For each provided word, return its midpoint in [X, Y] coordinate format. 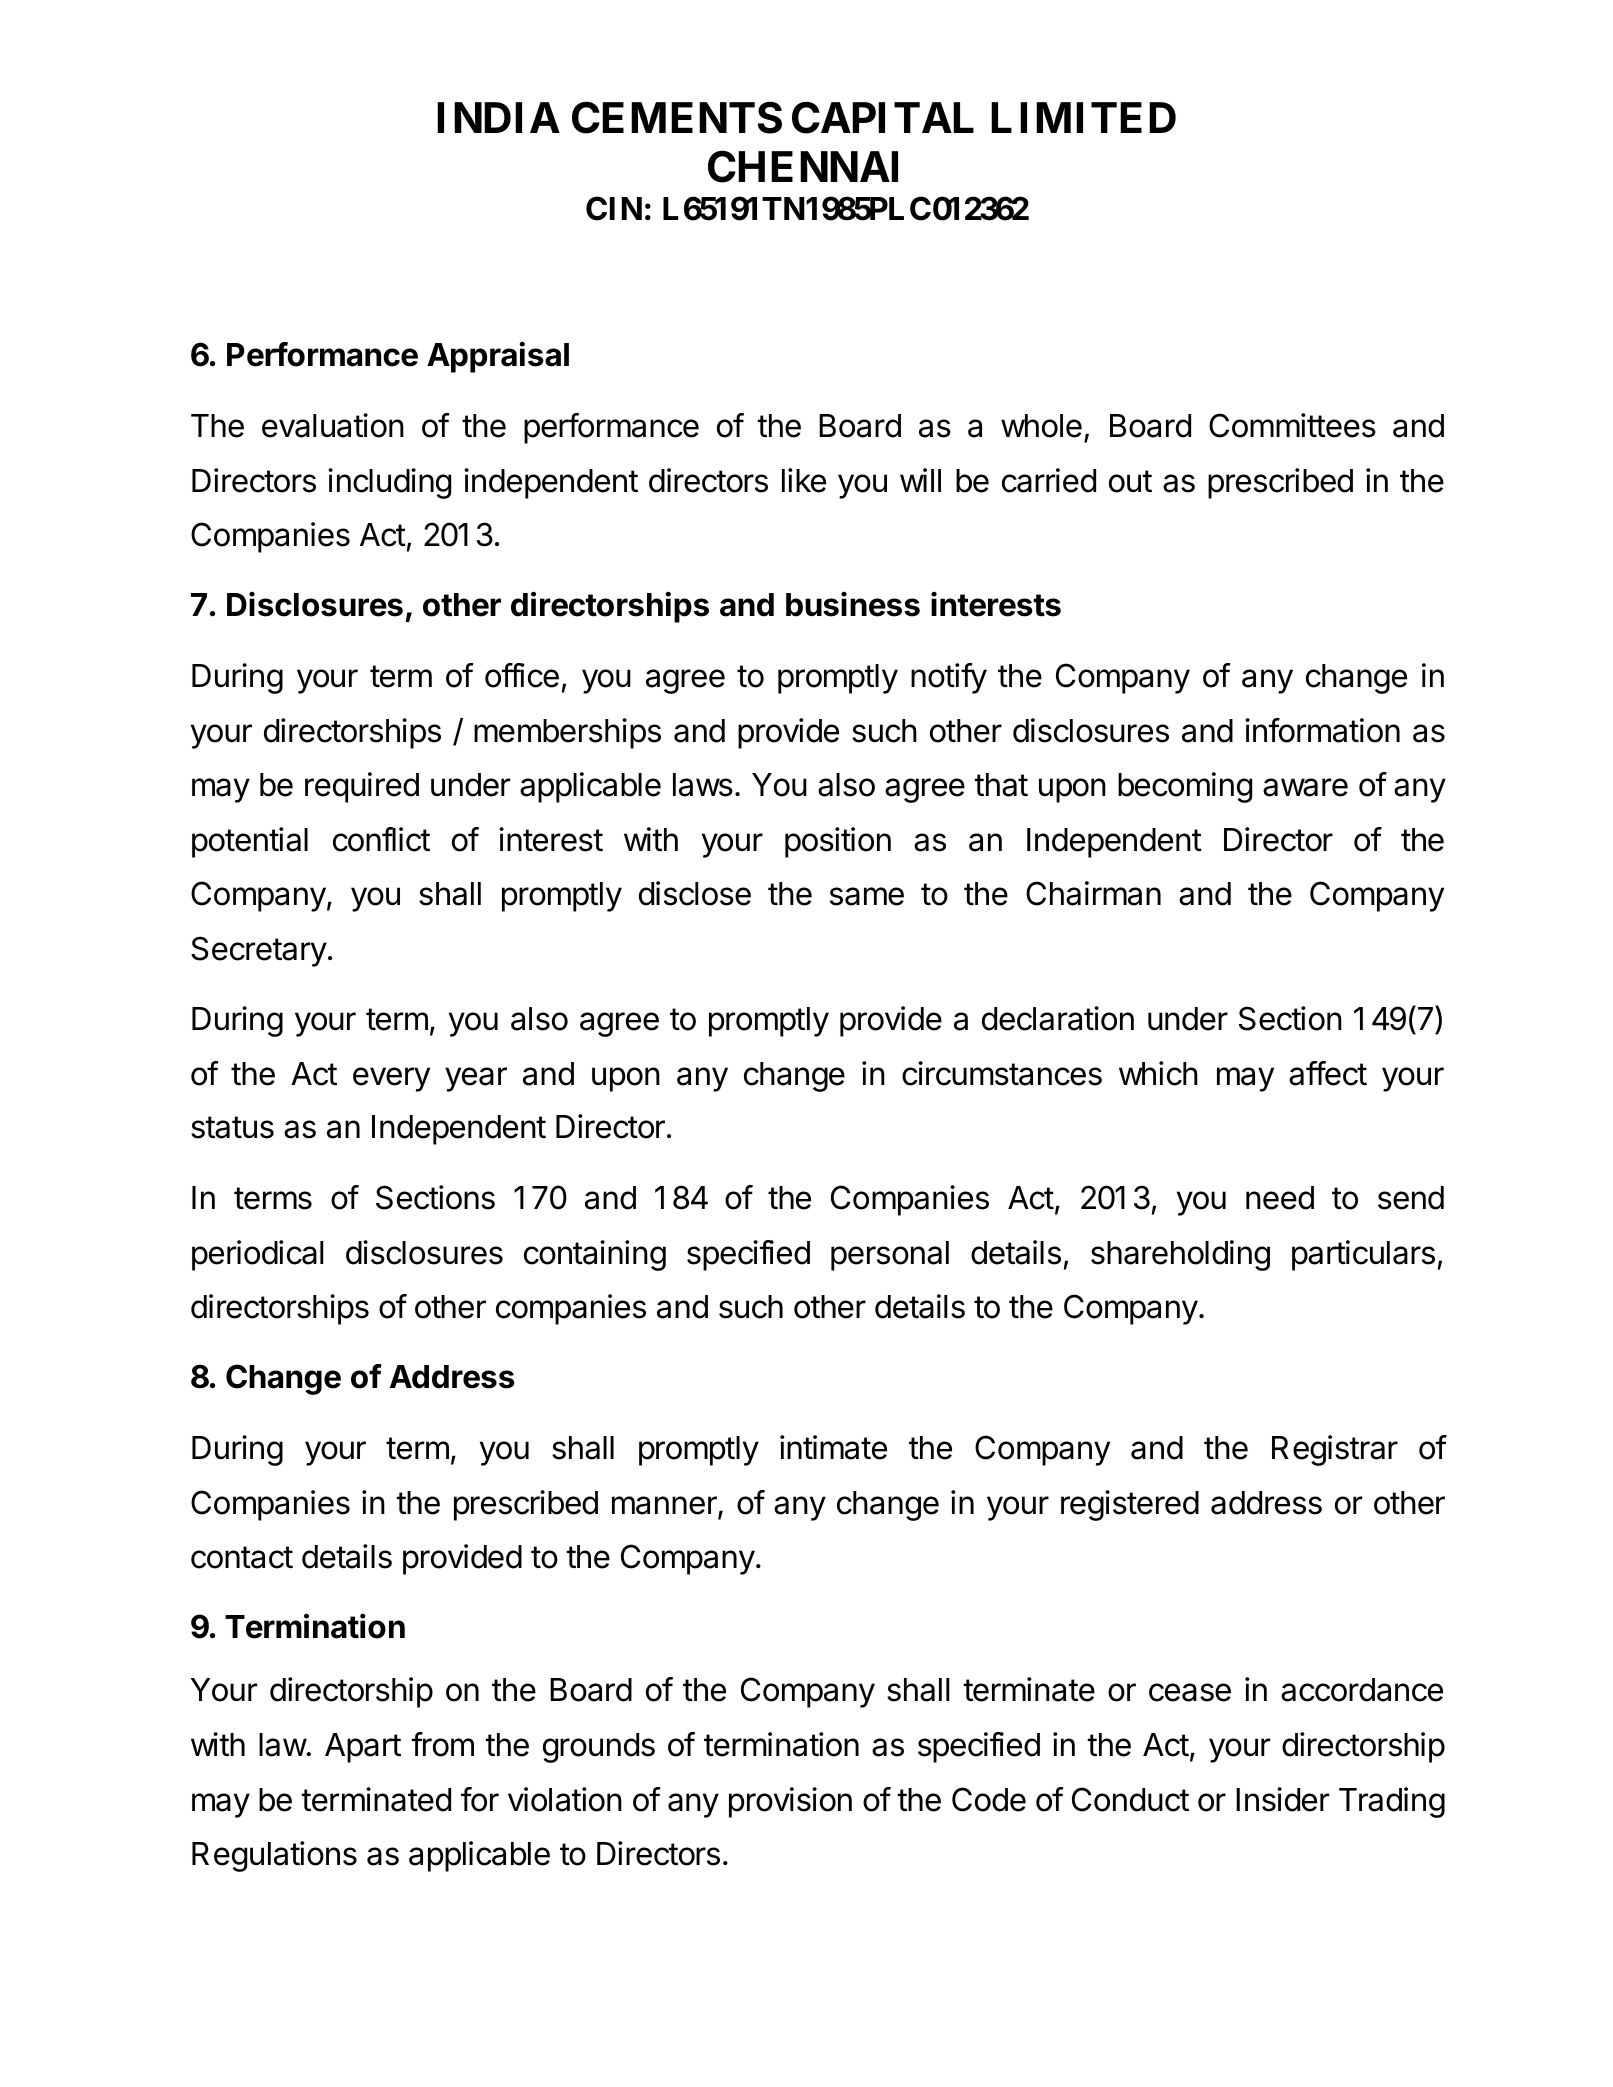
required [362, 787]
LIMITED [1083, 117]
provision [790, 1802]
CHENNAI [803, 166]
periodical [258, 1255]
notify [949, 678]
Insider [1282, 1799]
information [1322, 730]
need [1280, 1198]
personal [890, 1256]
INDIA [498, 117]
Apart [363, 1748]
